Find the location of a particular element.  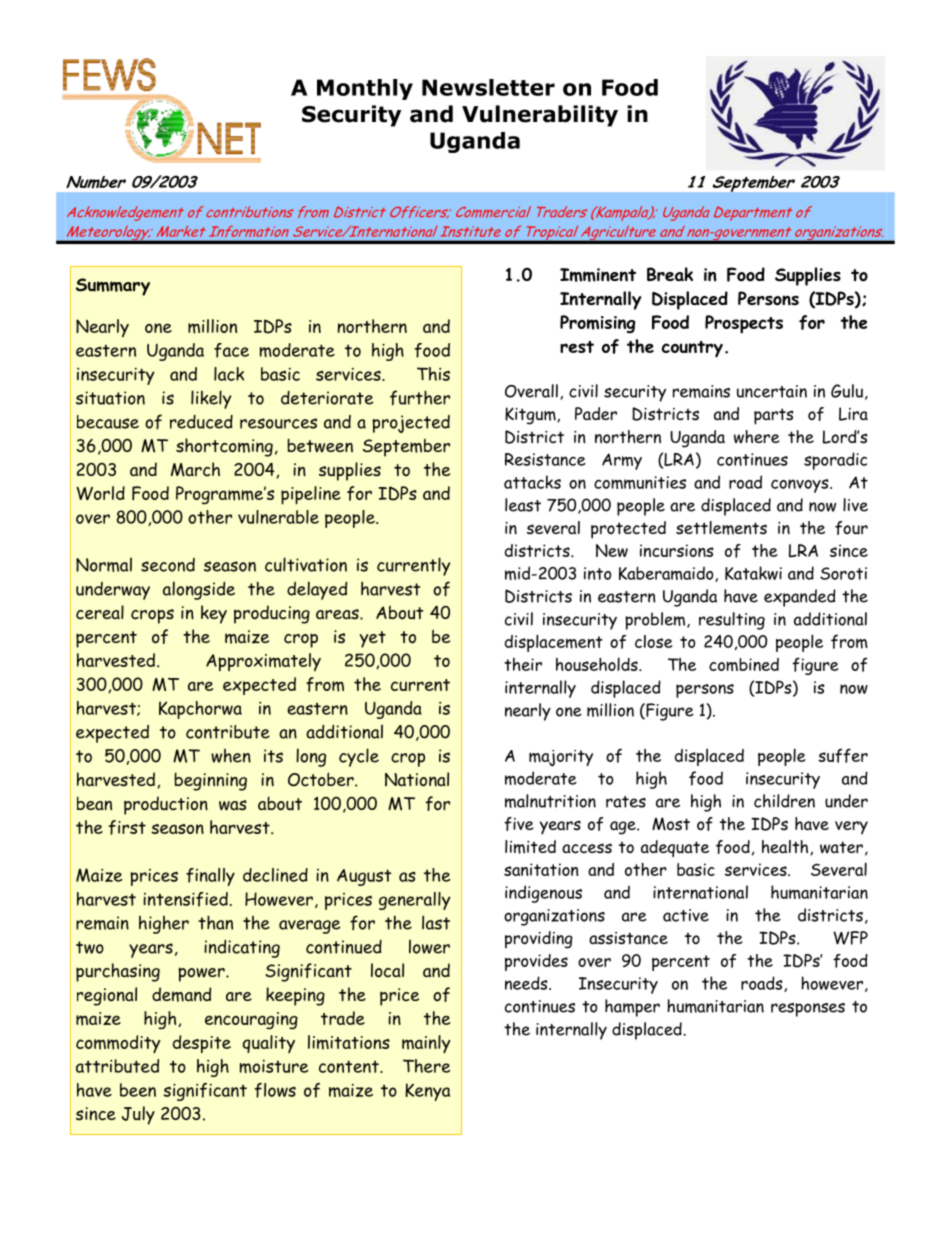

Monthly is located at coordinates (365, 89).
